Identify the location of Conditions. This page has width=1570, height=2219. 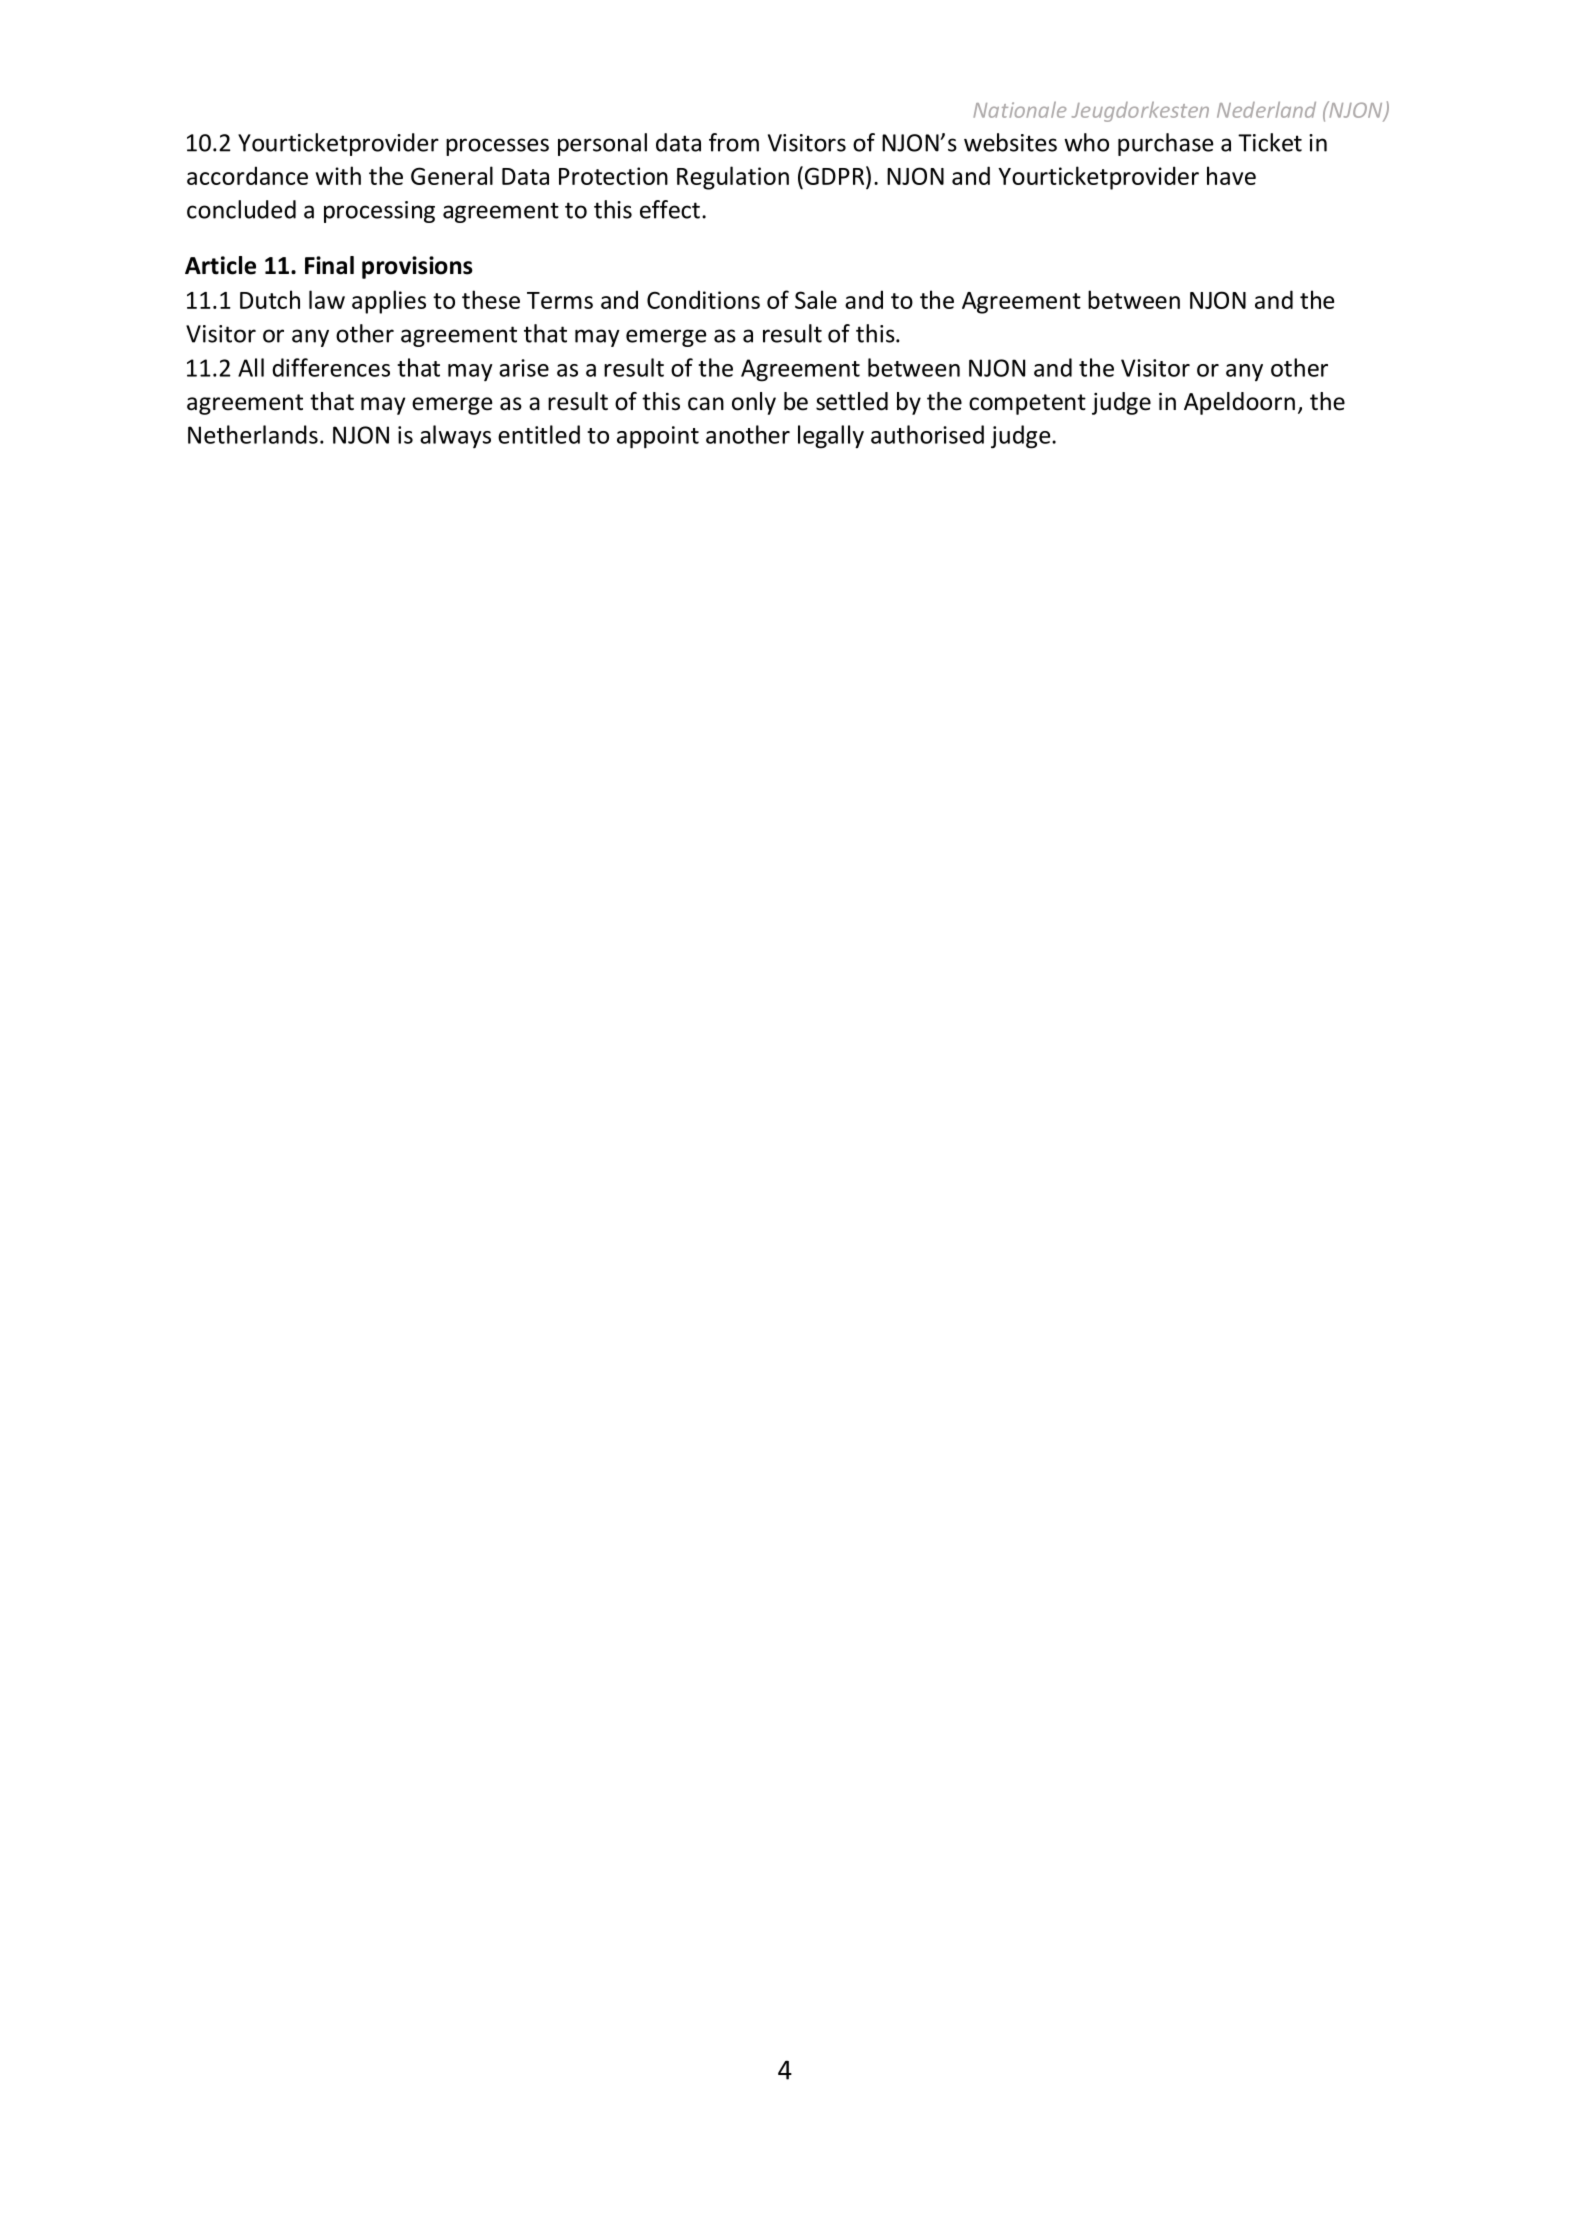
(703, 299).
